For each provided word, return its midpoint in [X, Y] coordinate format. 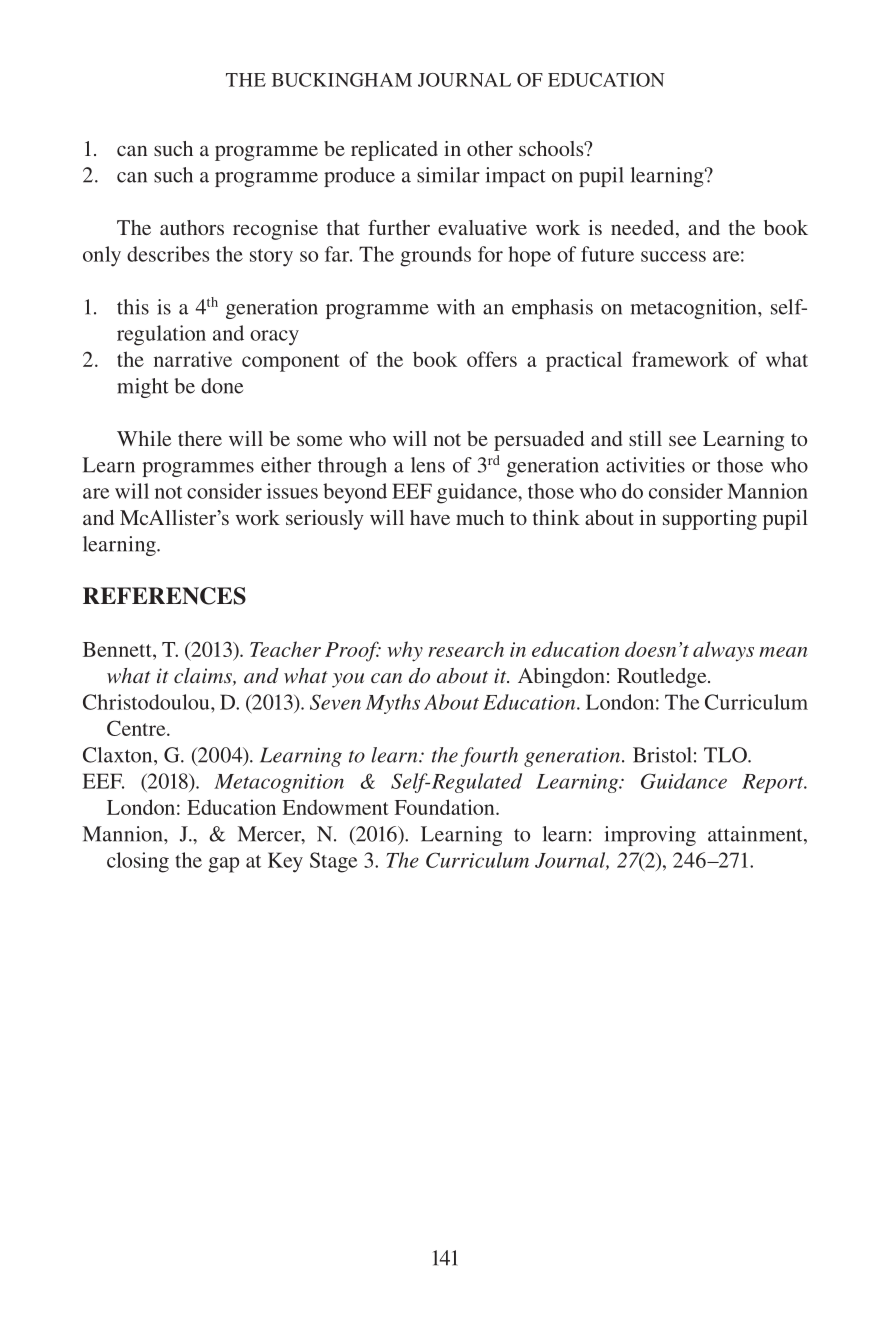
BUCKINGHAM [342, 80]
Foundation [445, 807]
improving [650, 836]
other [490, 148]
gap [223, 865]
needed [644, 229]
